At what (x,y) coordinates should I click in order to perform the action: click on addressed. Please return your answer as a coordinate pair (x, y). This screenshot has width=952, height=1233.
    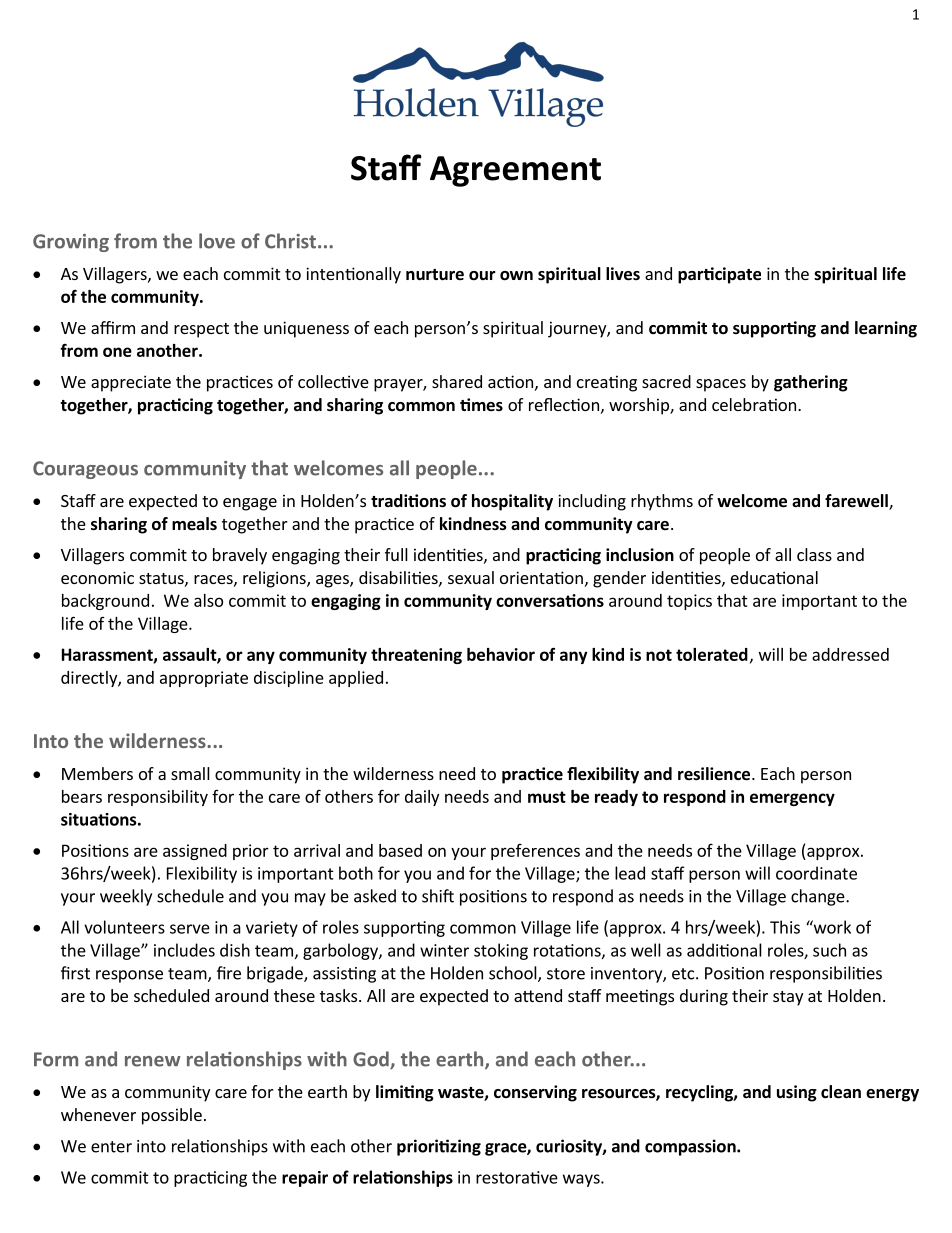
    Looking at the image, I should click on (850, 654).
